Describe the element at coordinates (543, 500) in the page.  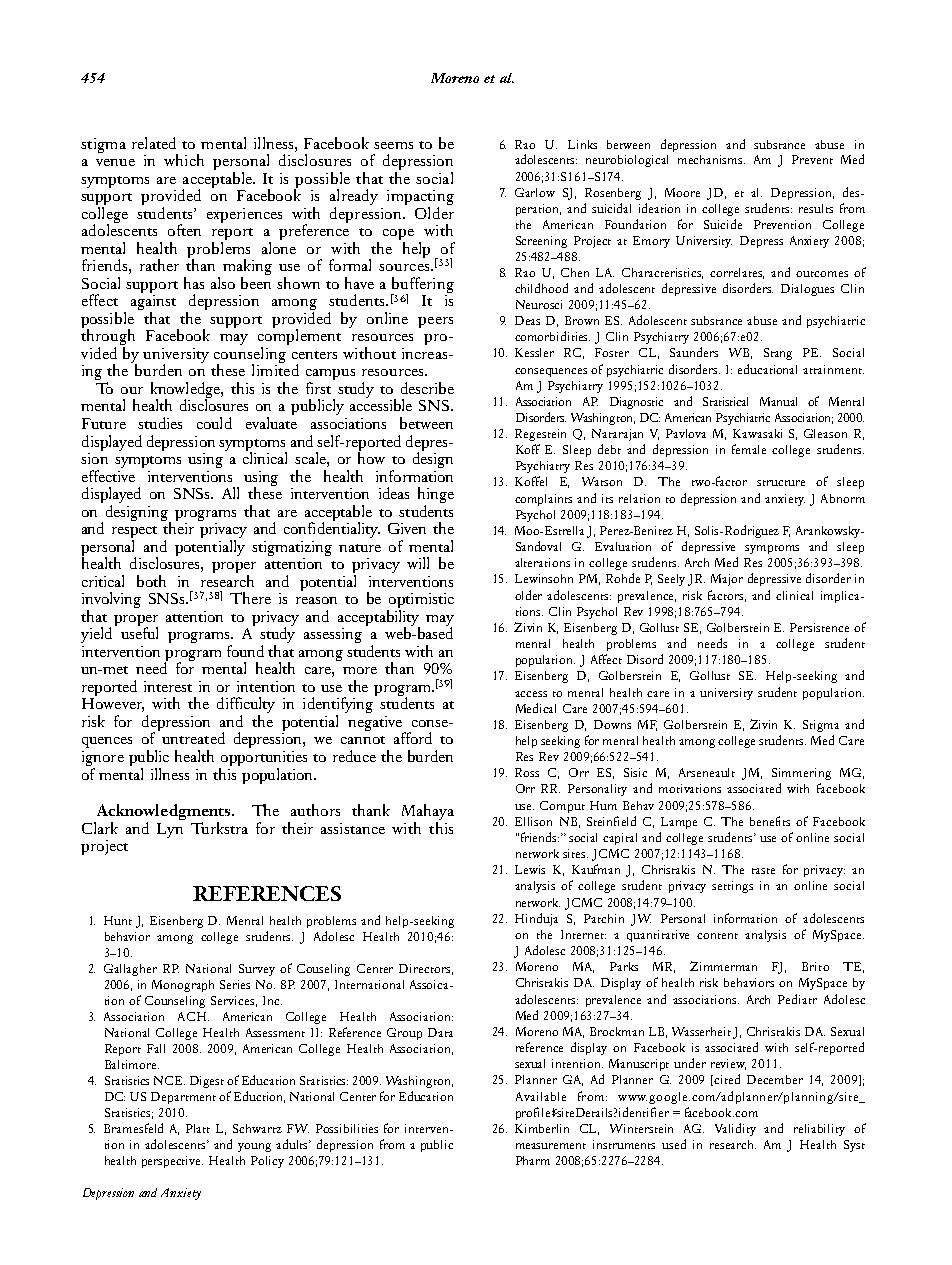
I see `complaints` at that location.
